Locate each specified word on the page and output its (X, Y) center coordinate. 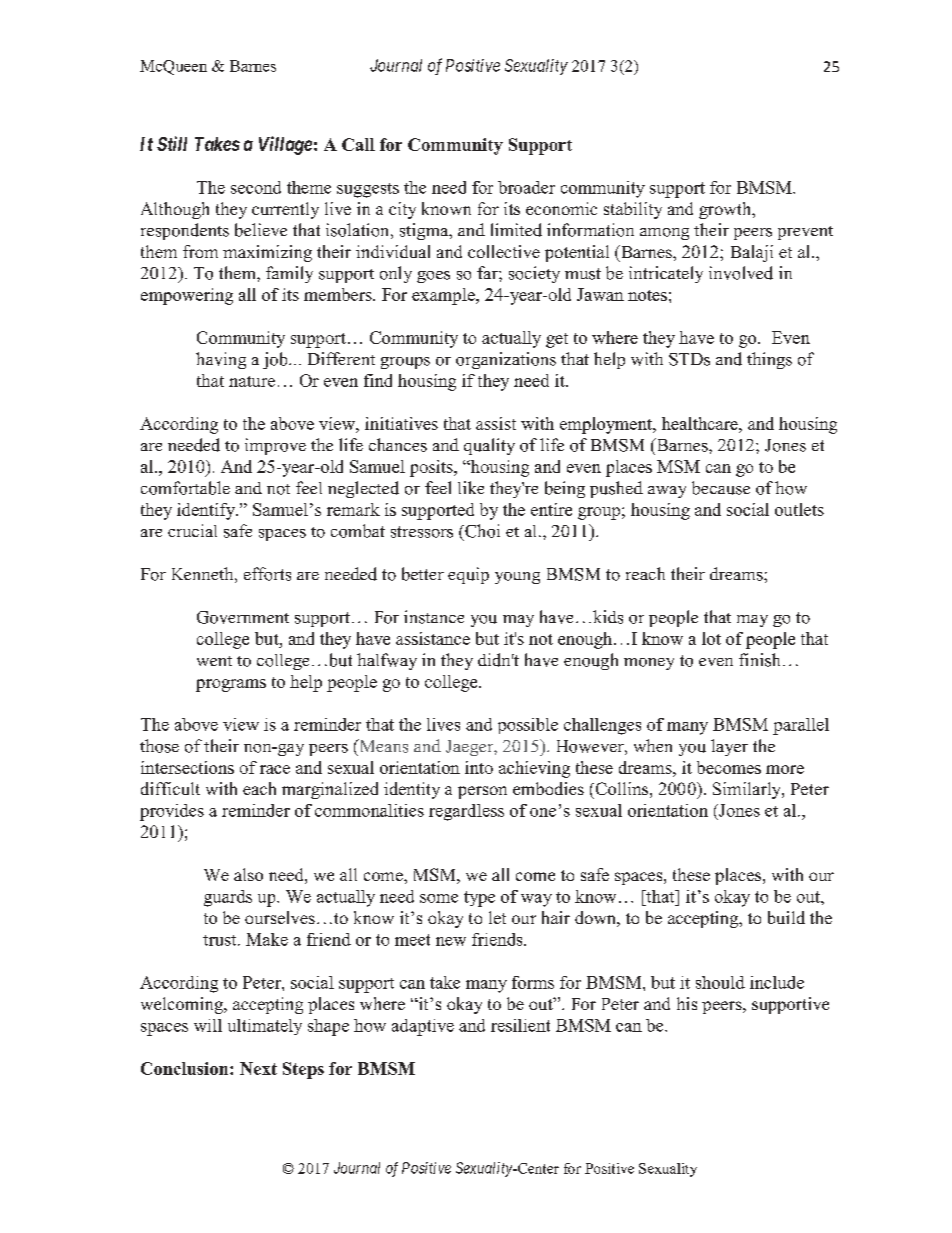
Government (243, 617)
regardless (466, 812)
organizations (506, 360)
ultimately (265, 1027)
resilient (520, 1025)
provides (172, 812)
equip (468, 575)
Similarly (748, 790)
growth (726, 210)
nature (252, 381)
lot (711, 638)
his (687, 1003)
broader (526, 187)
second (256, 187)
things (769, 360)
